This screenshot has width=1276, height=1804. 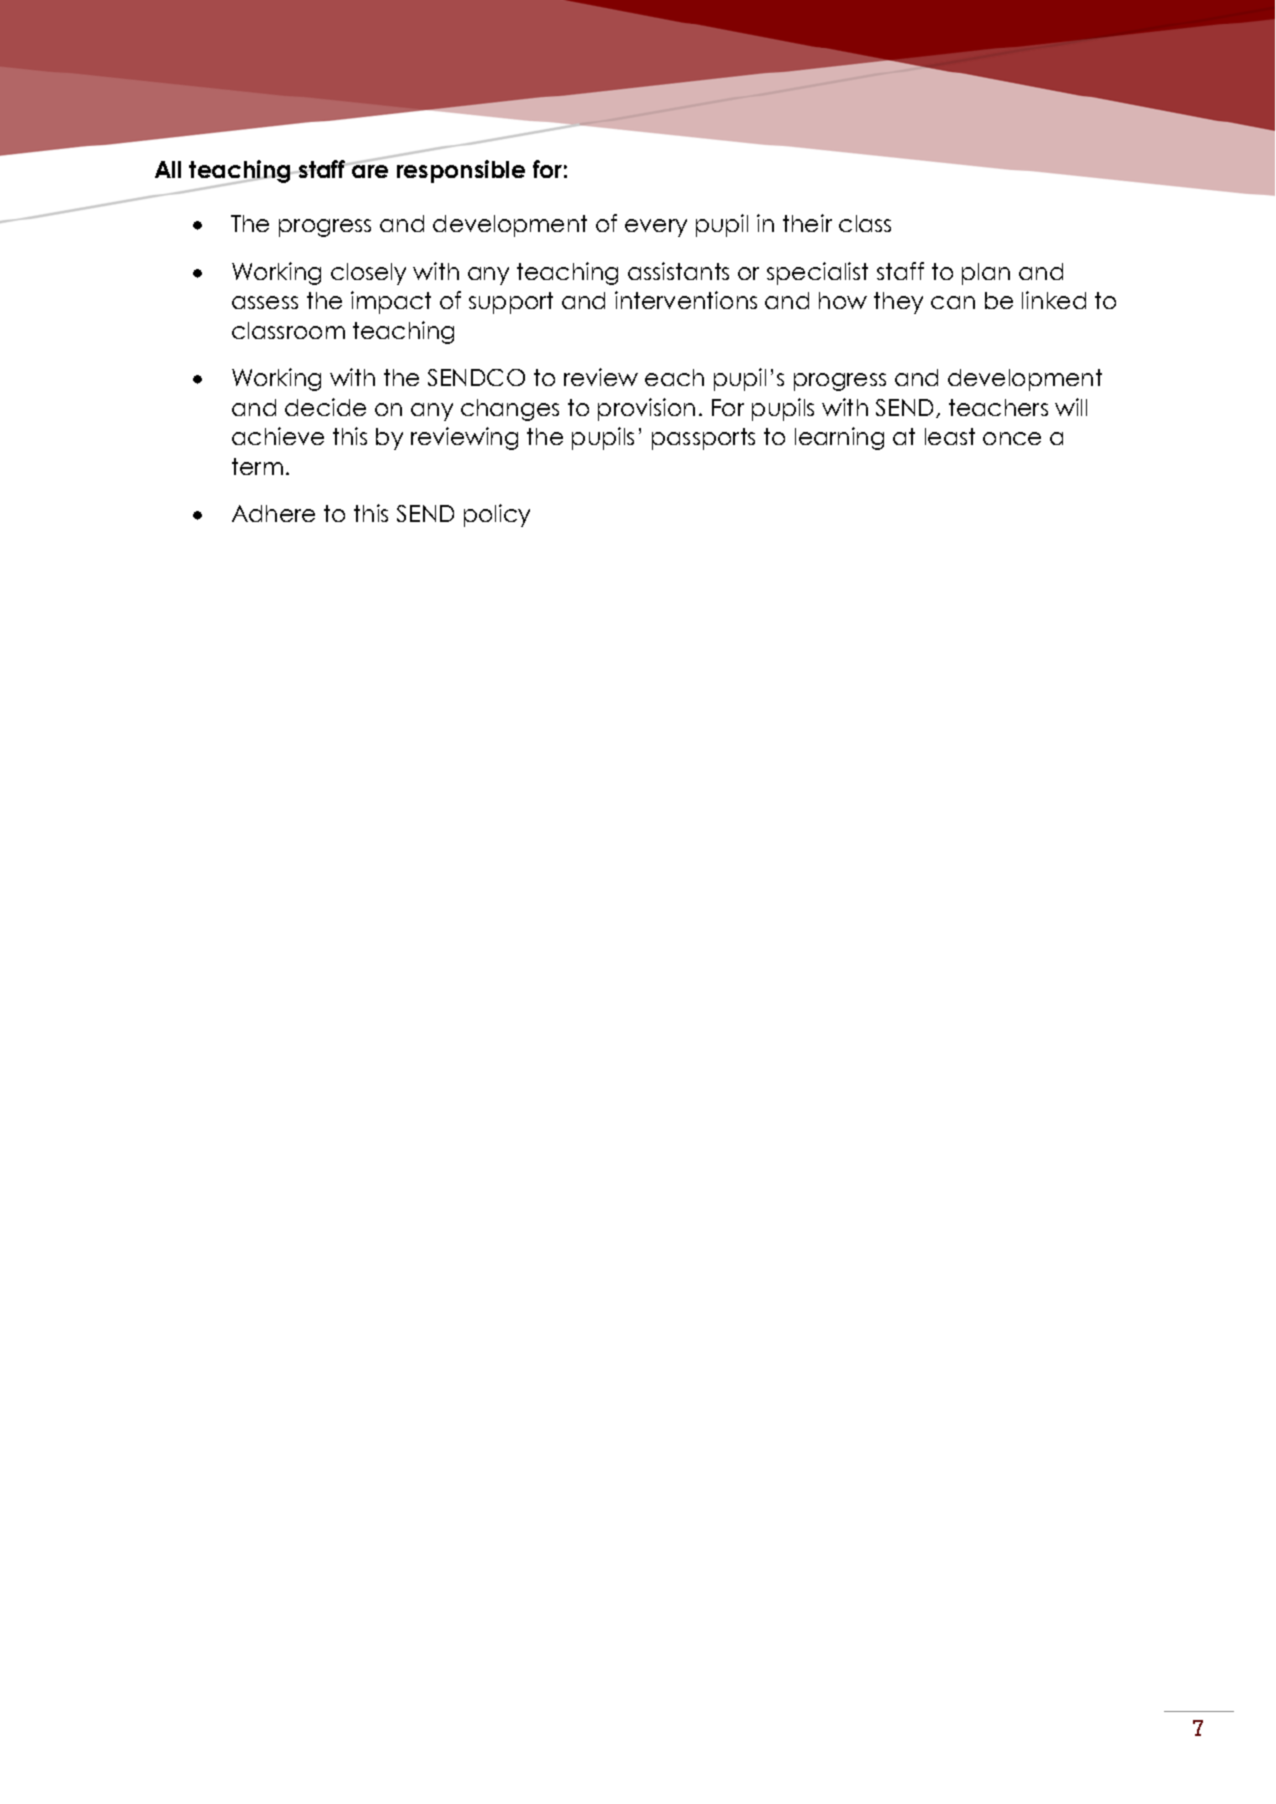 What do you see at coordinates (953, 302) in the screenshot?
I see `can` at bounding box center [953, 302].
